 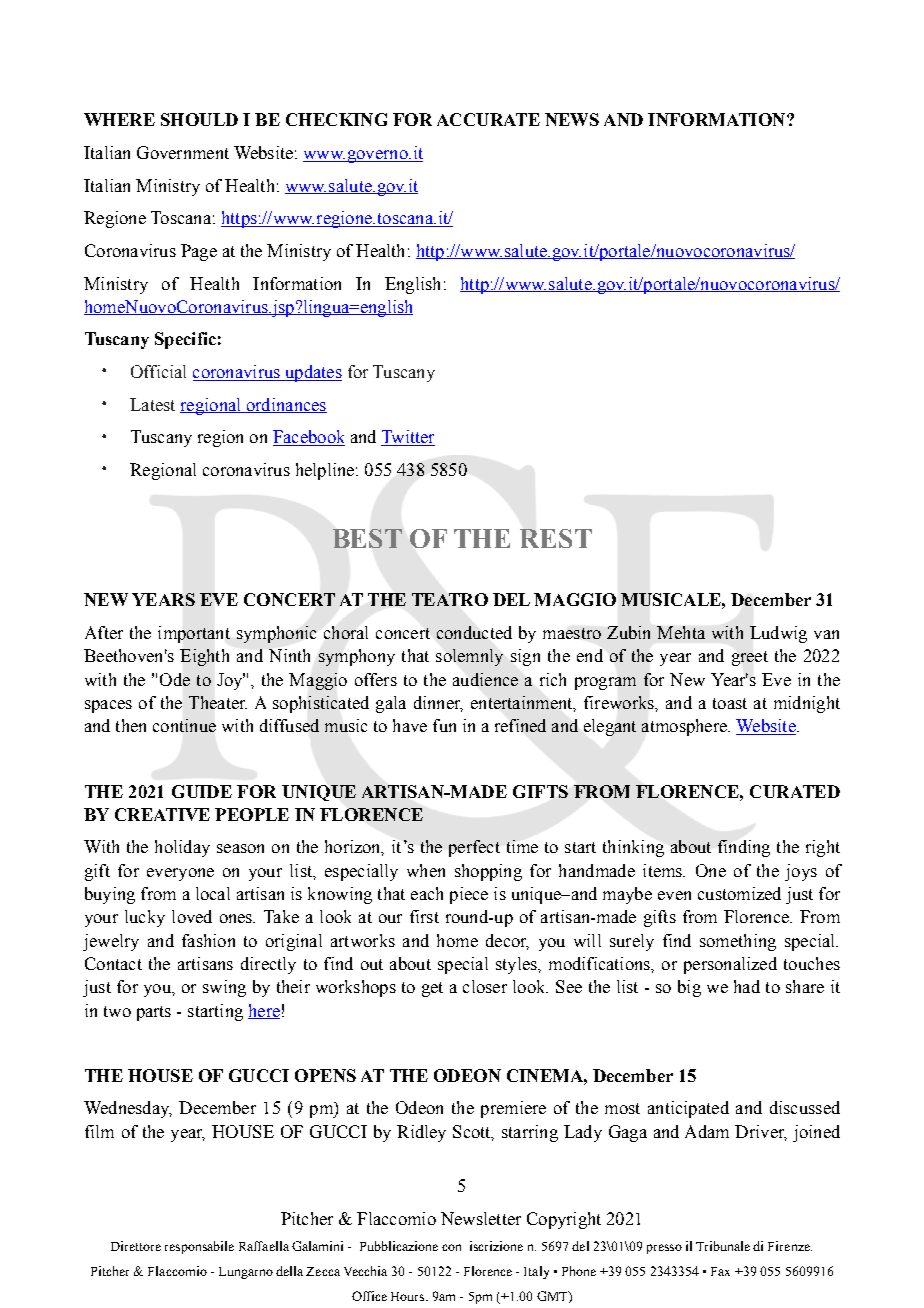 I want to click on Ludwig, so click(x=778, y=634).
